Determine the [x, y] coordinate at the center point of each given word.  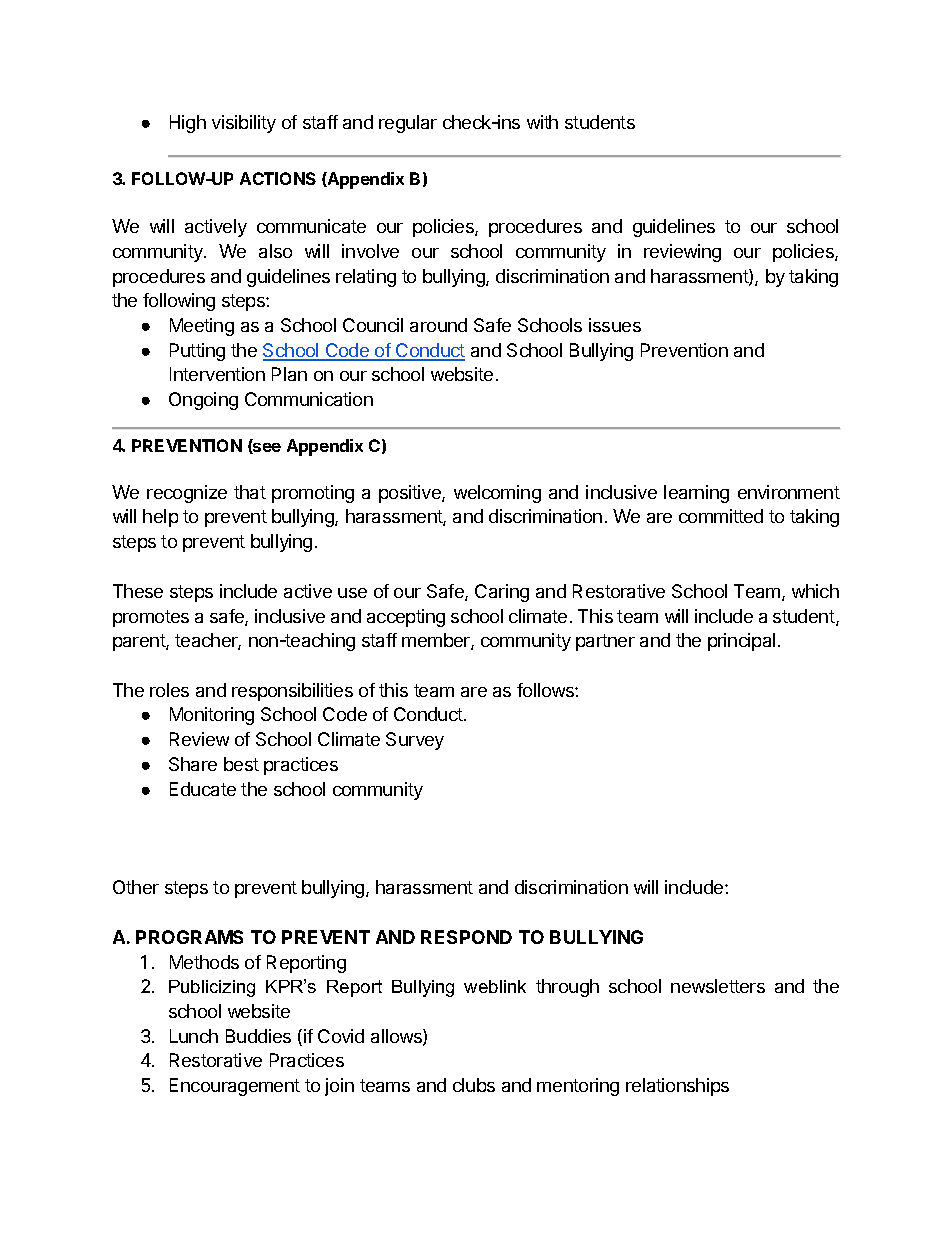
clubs [474, 1085]
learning [696, 494]
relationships [677, 1087]
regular [408, 124]
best [241, 764]
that [250, 492]
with [542, 122]
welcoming [497, 494]
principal [741, 642]
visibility [244, 124]
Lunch [194, 1036]
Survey [415, 741]
